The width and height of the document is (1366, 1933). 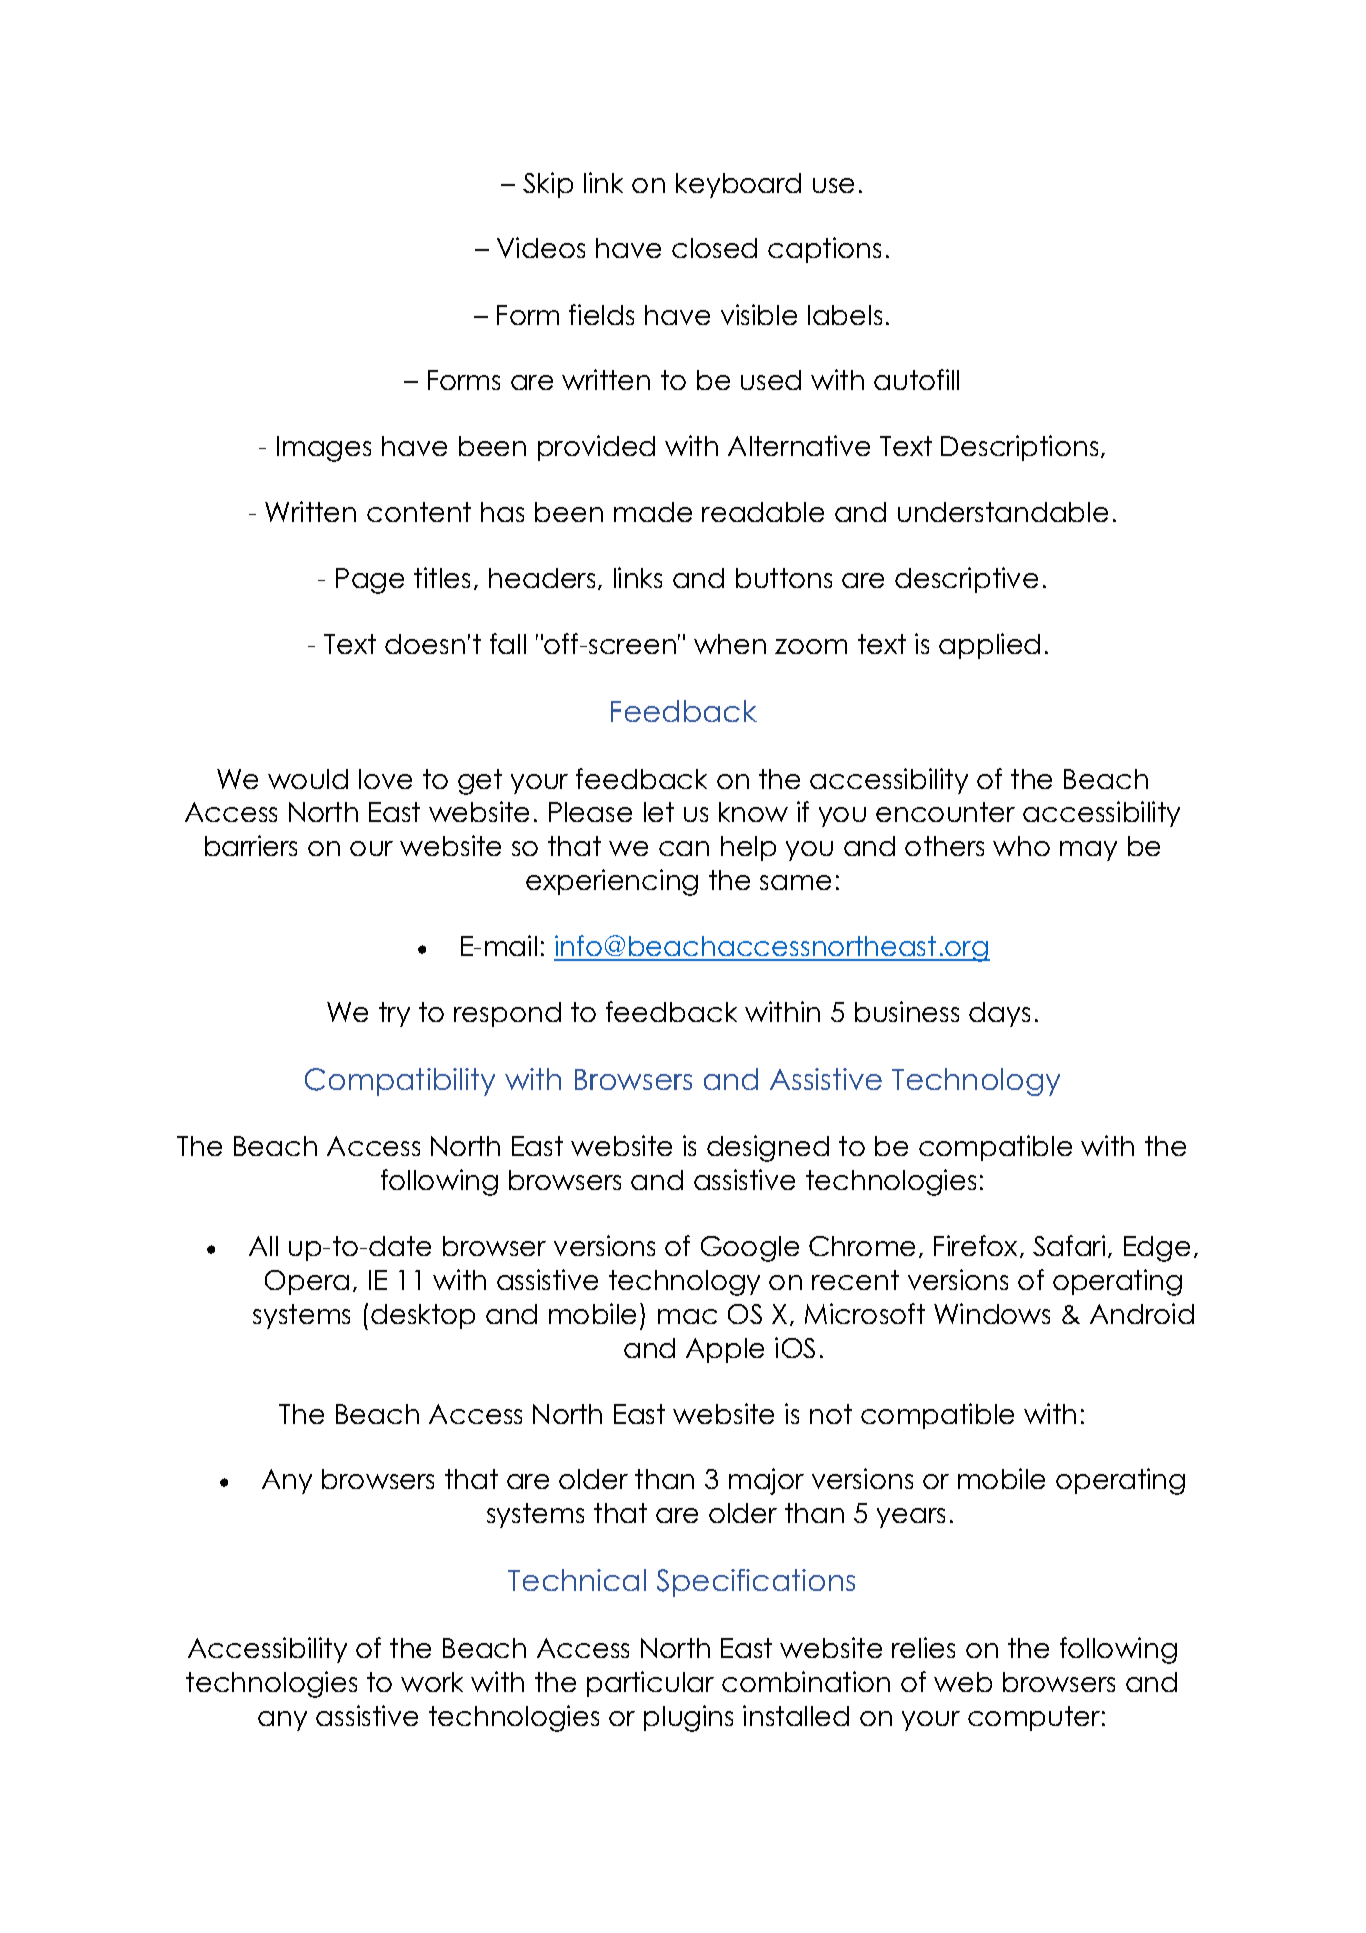 I want to click on closed, so click(x=714, y=248).
